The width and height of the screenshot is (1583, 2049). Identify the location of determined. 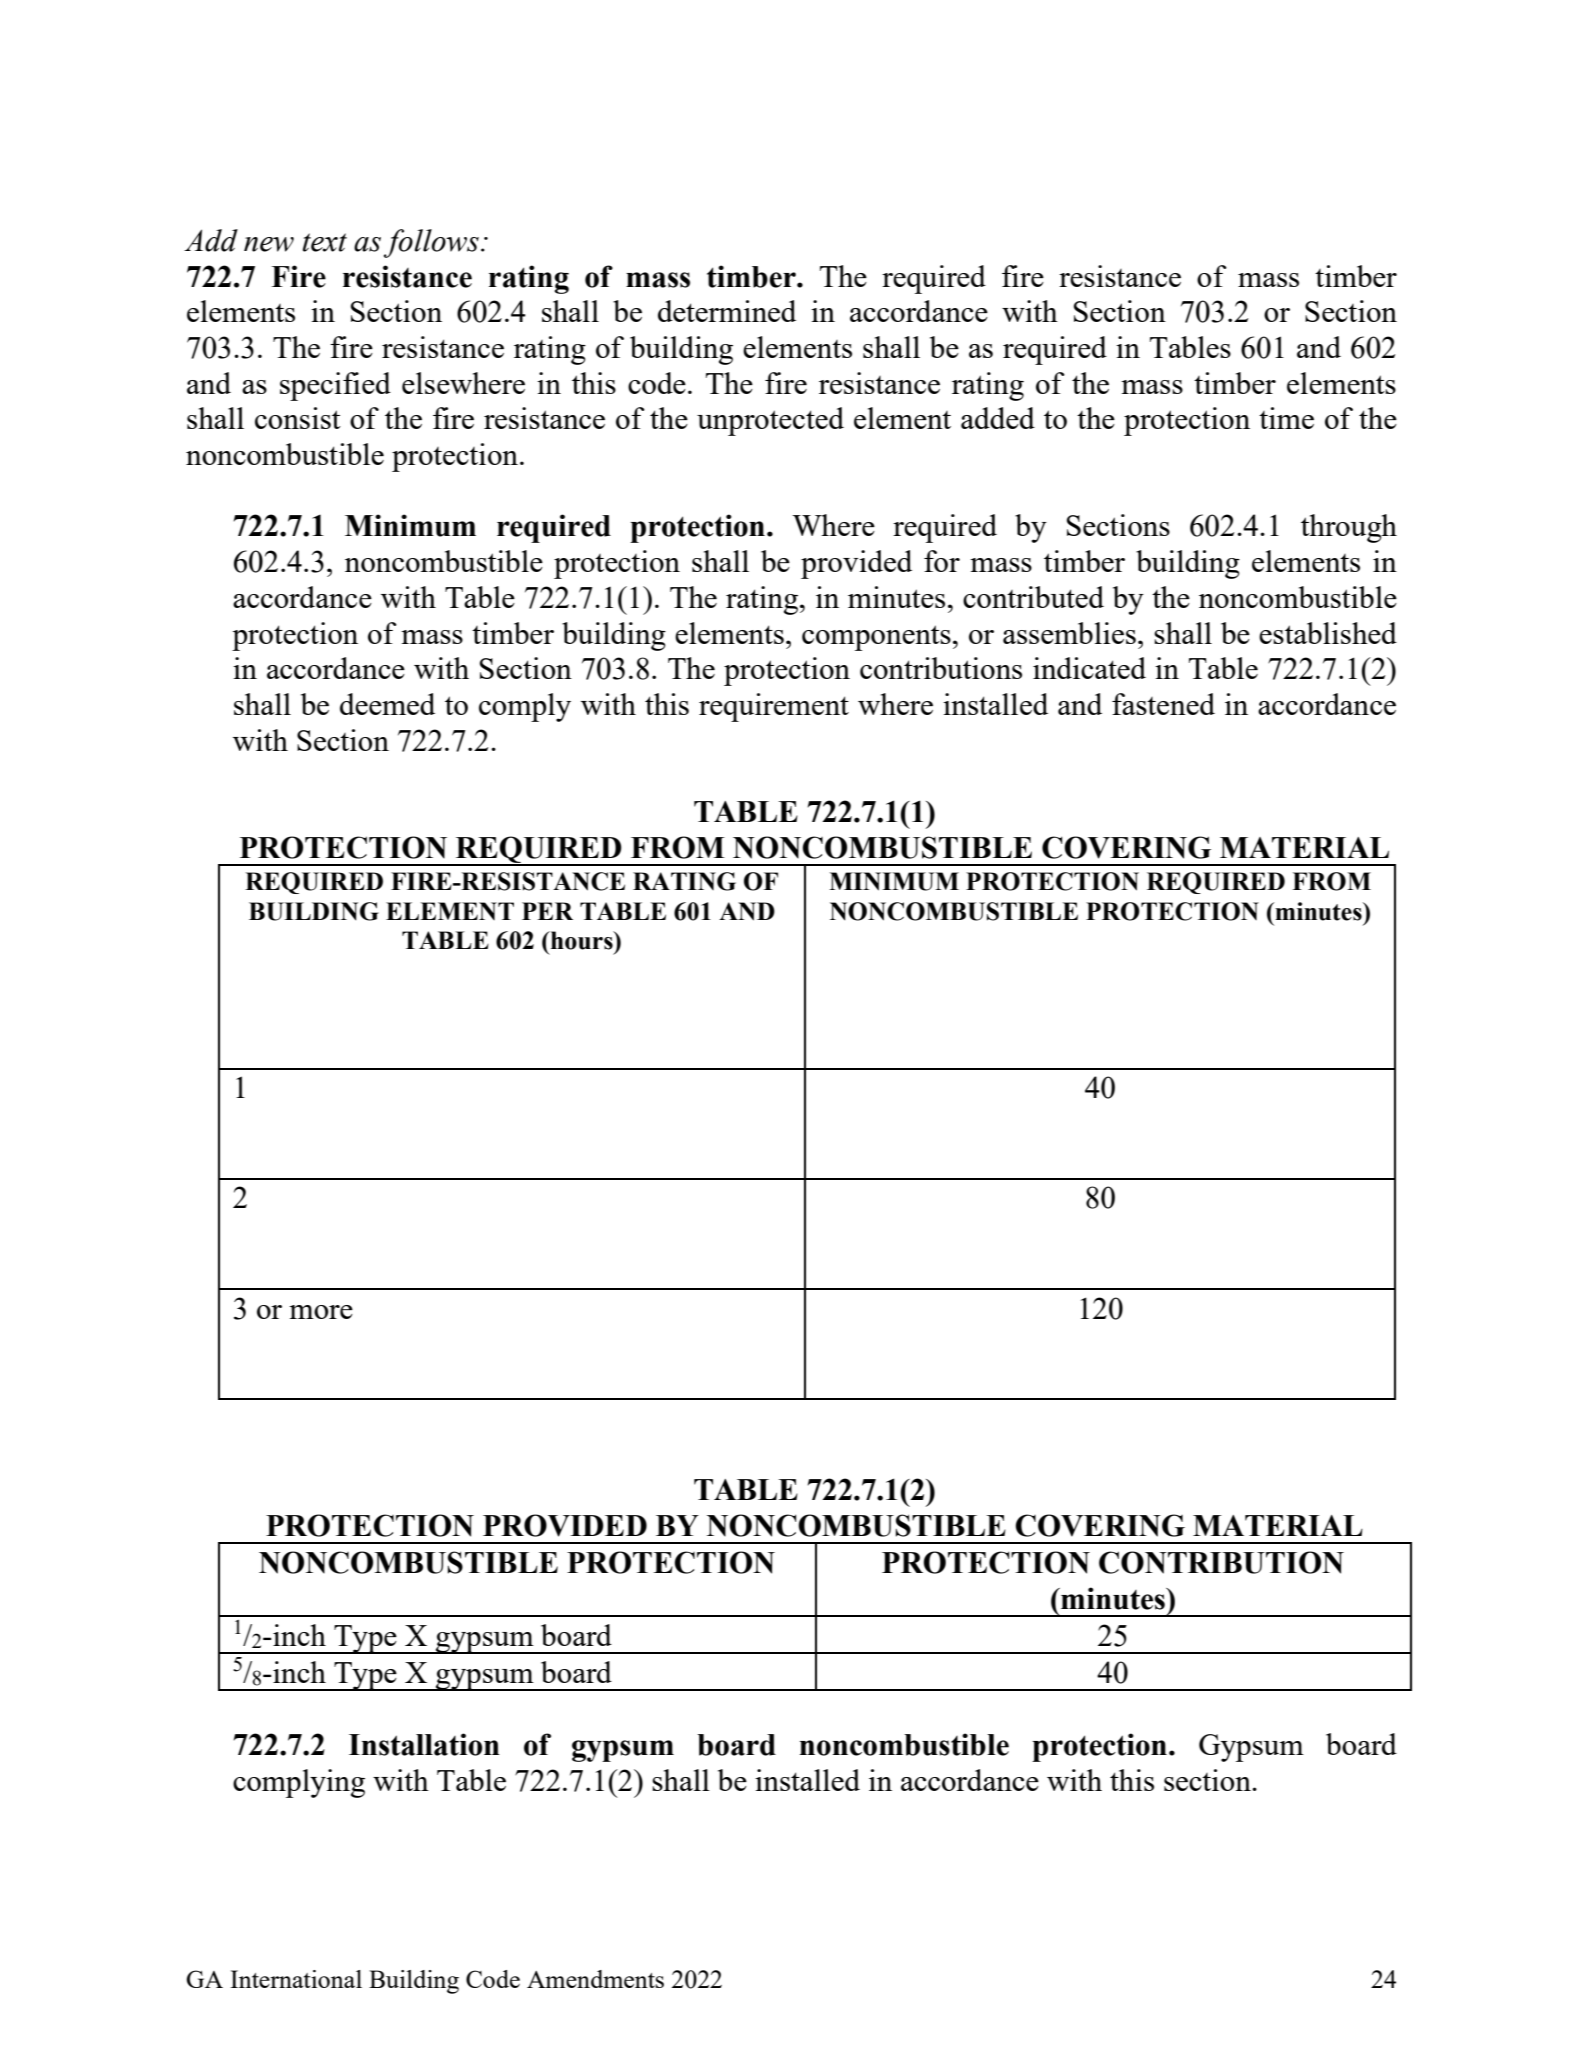
(727, 311).
